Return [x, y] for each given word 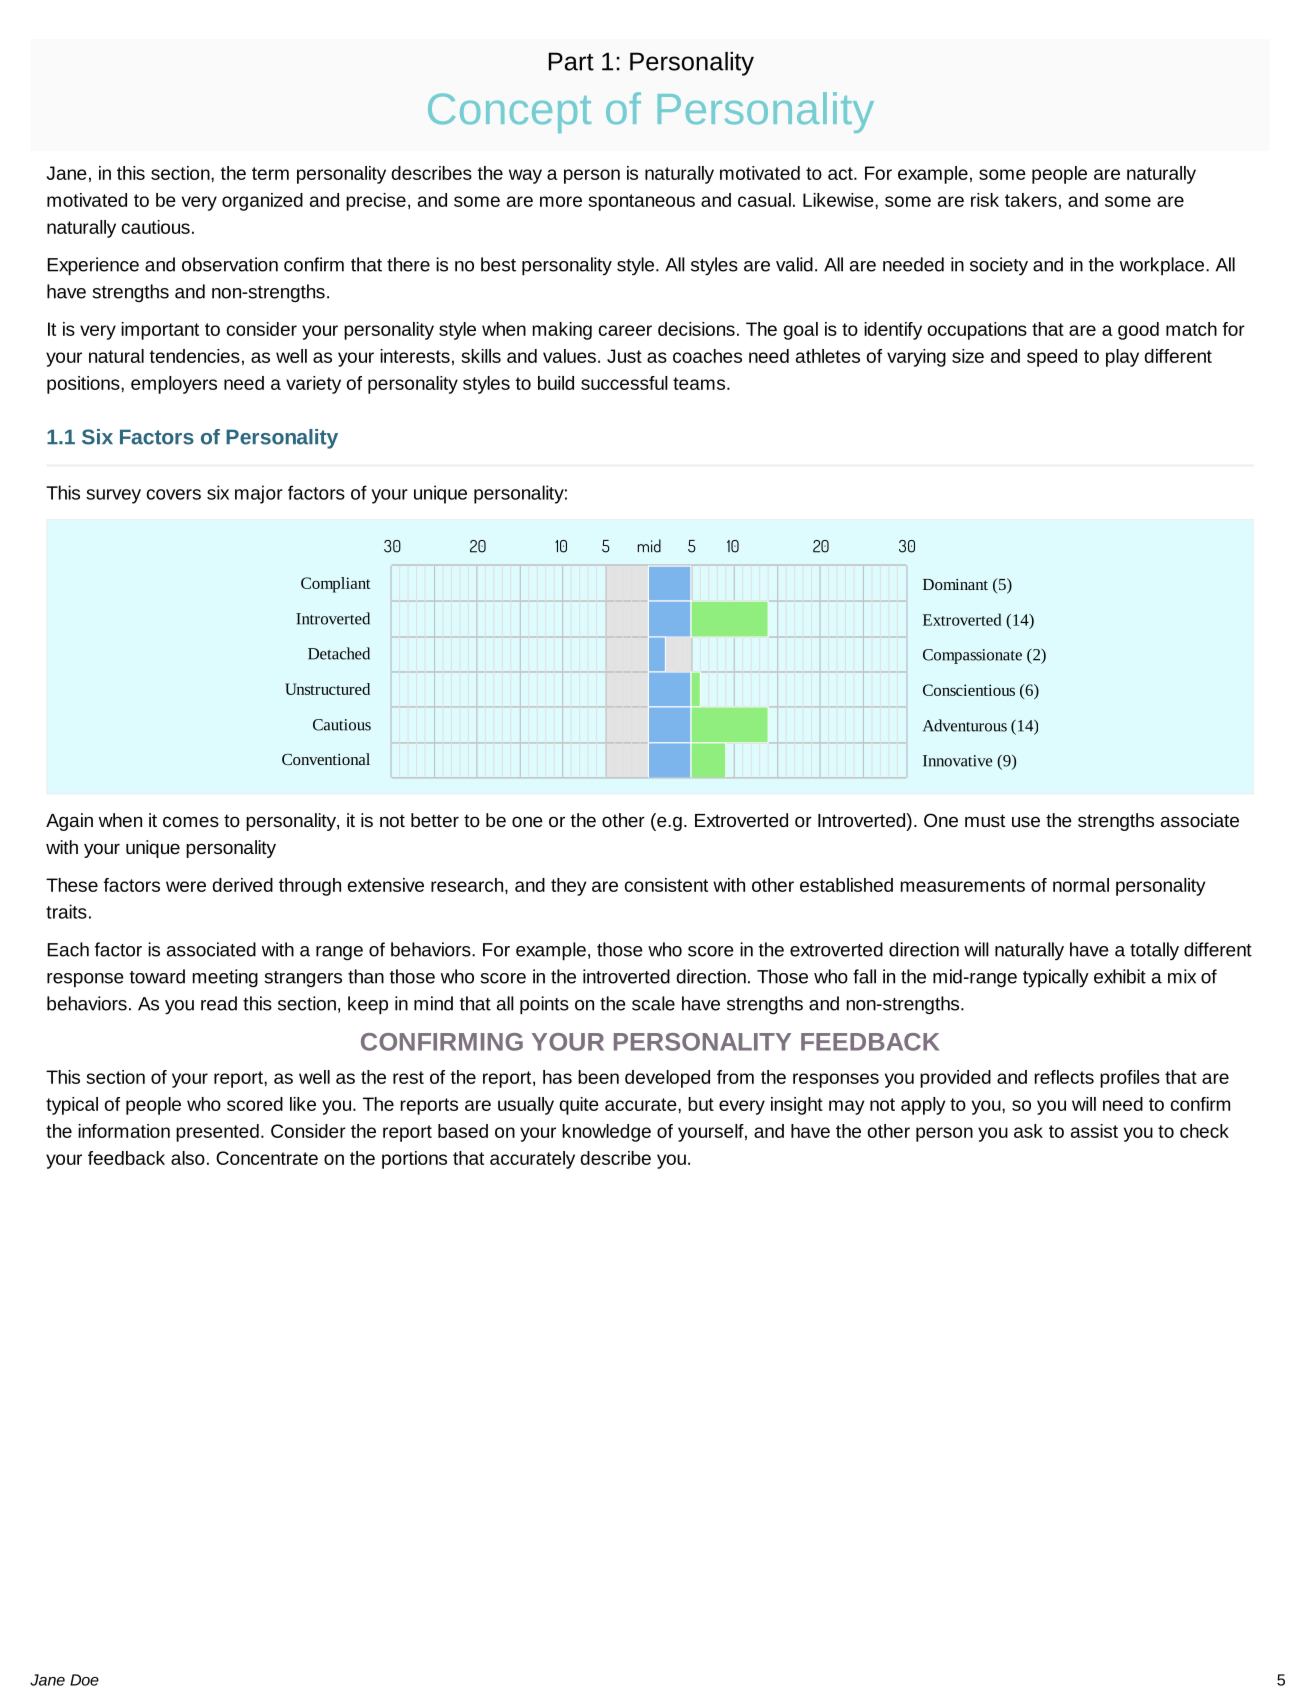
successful [624, 383]
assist [1094, 1131]
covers [174, 494]
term [270, 173]
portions [414, 1160]
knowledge [606, 1133]
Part [571, 61]
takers [1031, 200]
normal [1081, 885]
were [186, 886]
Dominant [955, 584]
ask [1028, 1131]
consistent [666, 885]
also [188, 1158]
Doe [84, 1680]
